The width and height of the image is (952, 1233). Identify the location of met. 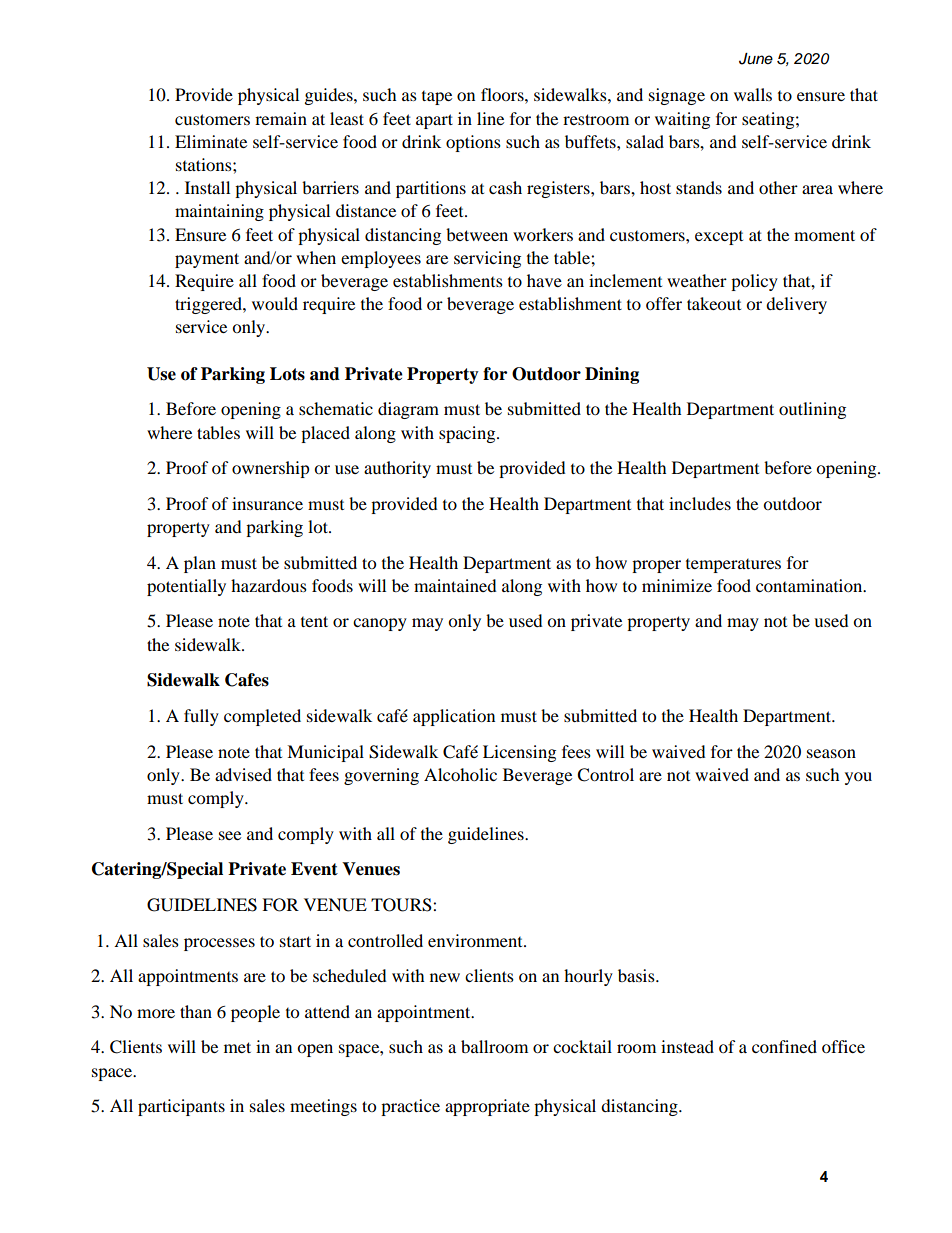
(237, 1047).
